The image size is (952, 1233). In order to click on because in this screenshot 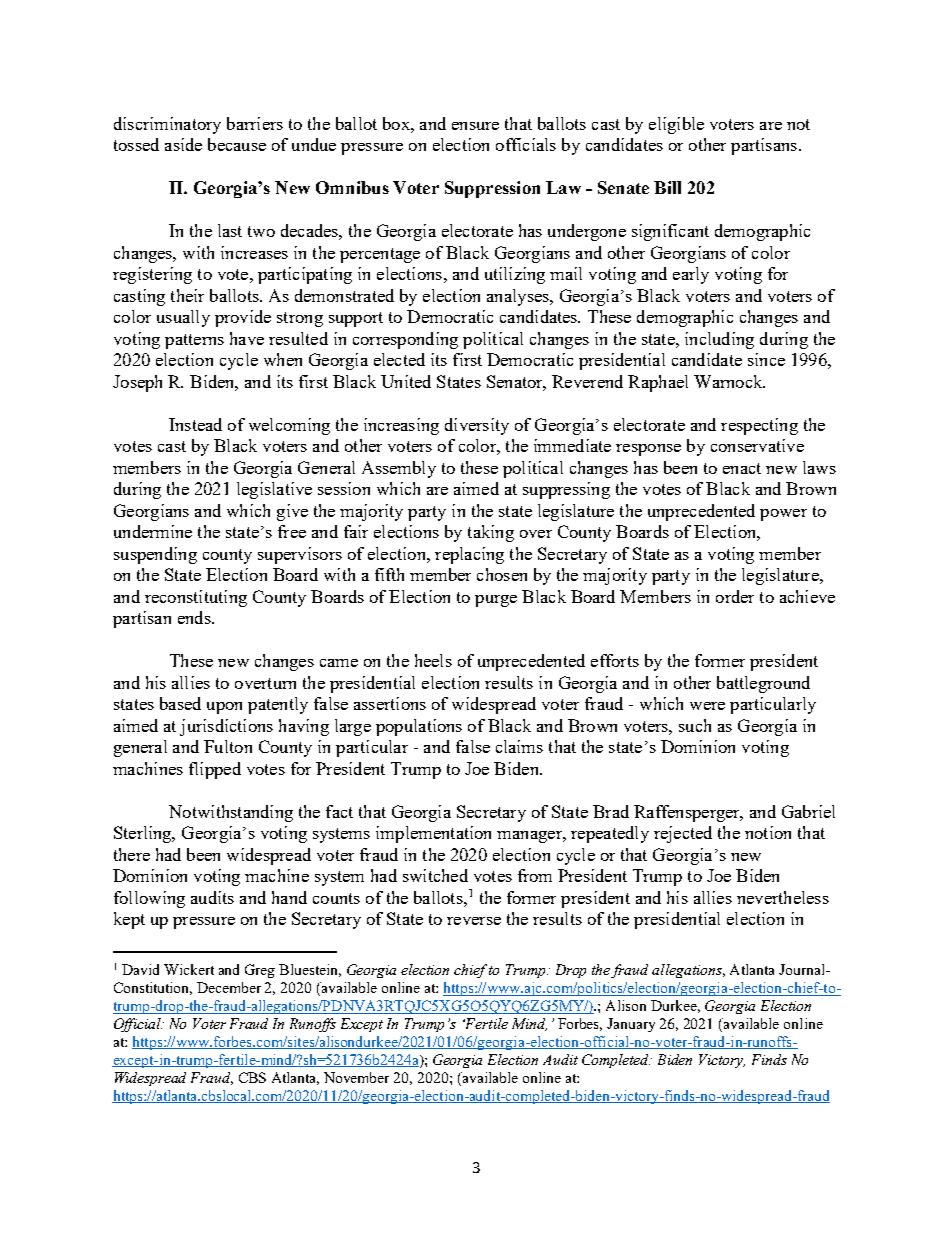, I will do `click(237, 144)`.
